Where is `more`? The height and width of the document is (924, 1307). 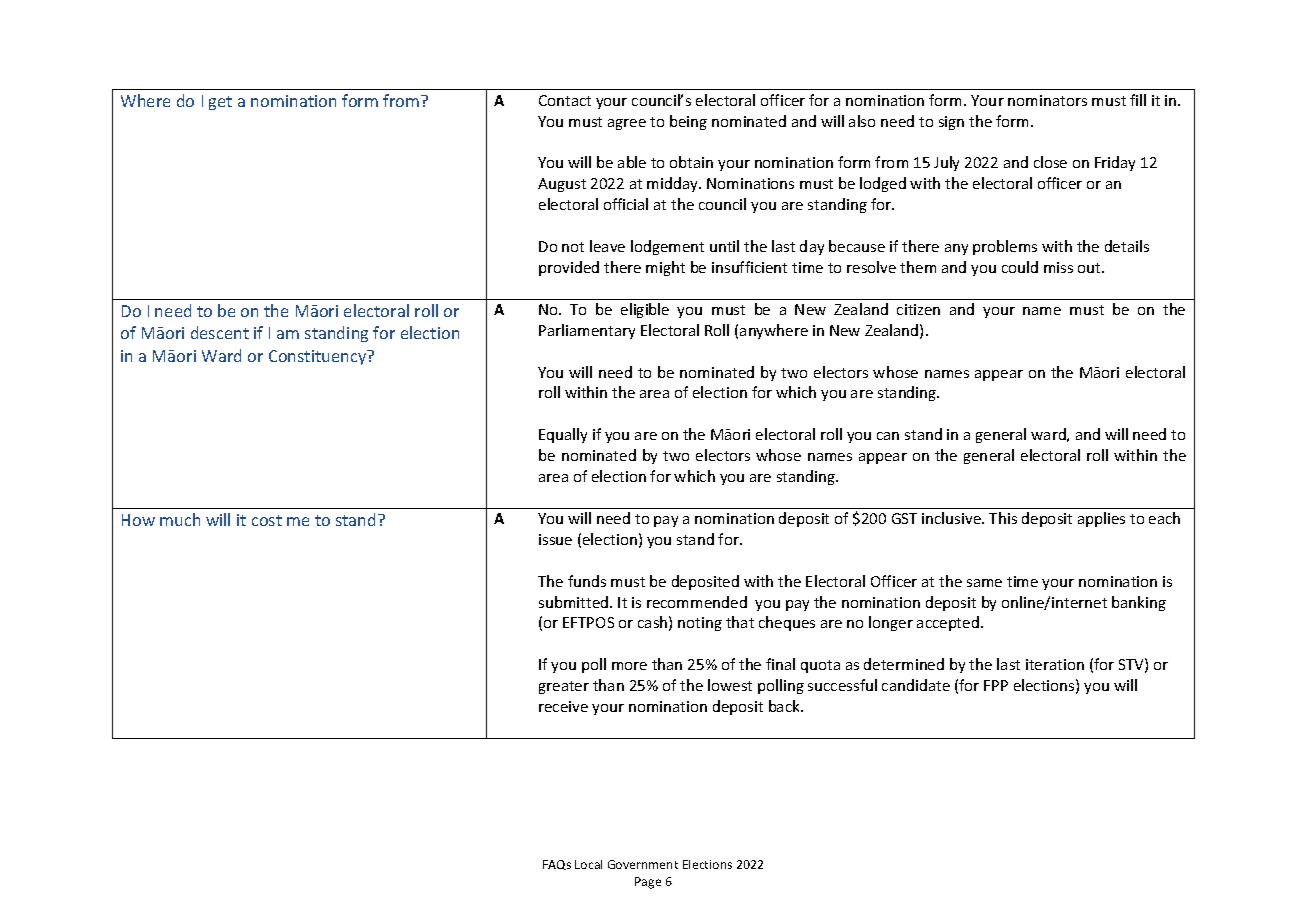 more is located at coordinates (629, 666).
